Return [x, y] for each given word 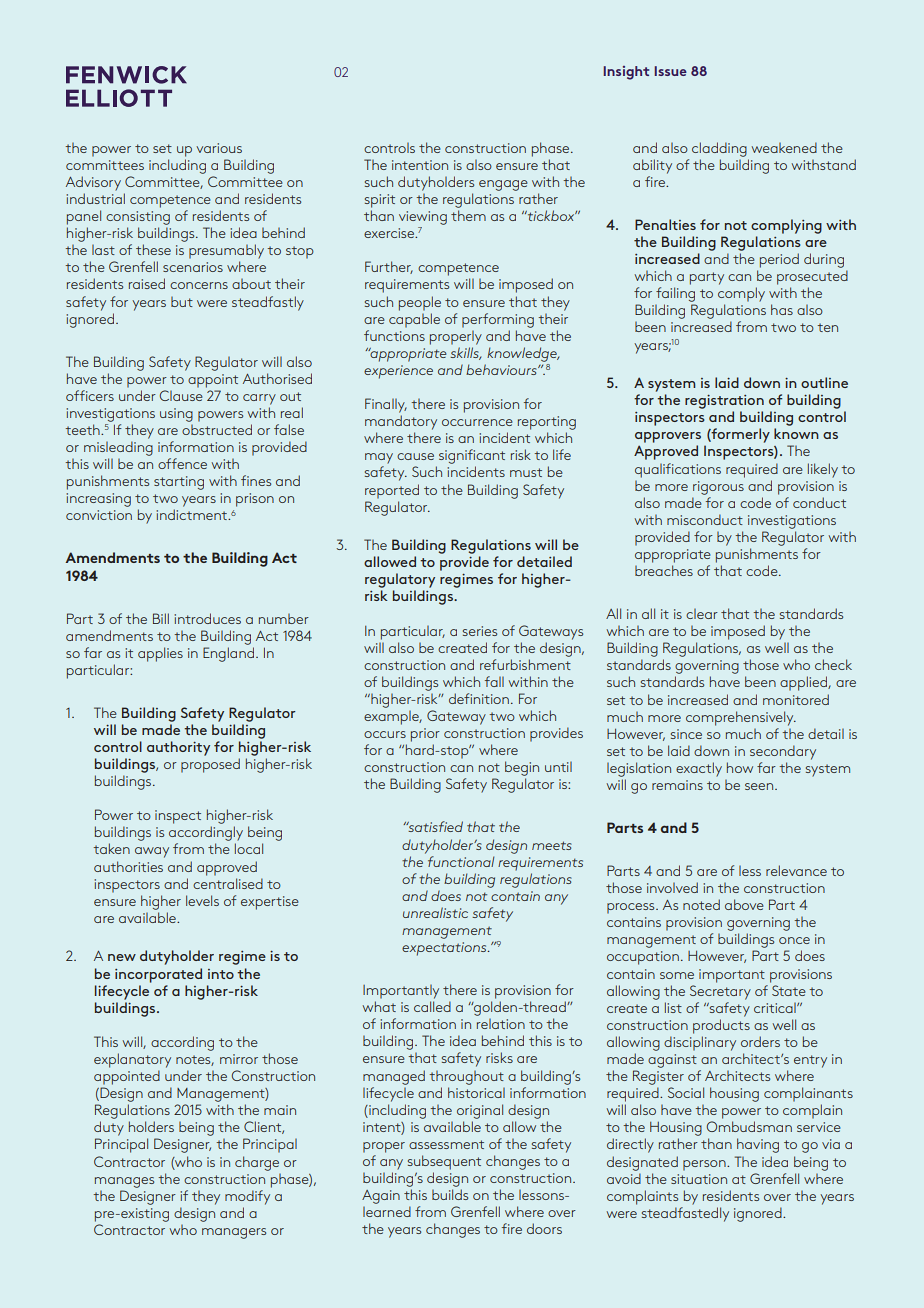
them [468, 215]
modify [247, 1197]
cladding [719, 149]
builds [450, 1194]
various [219, 148]
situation [699, 1179]
